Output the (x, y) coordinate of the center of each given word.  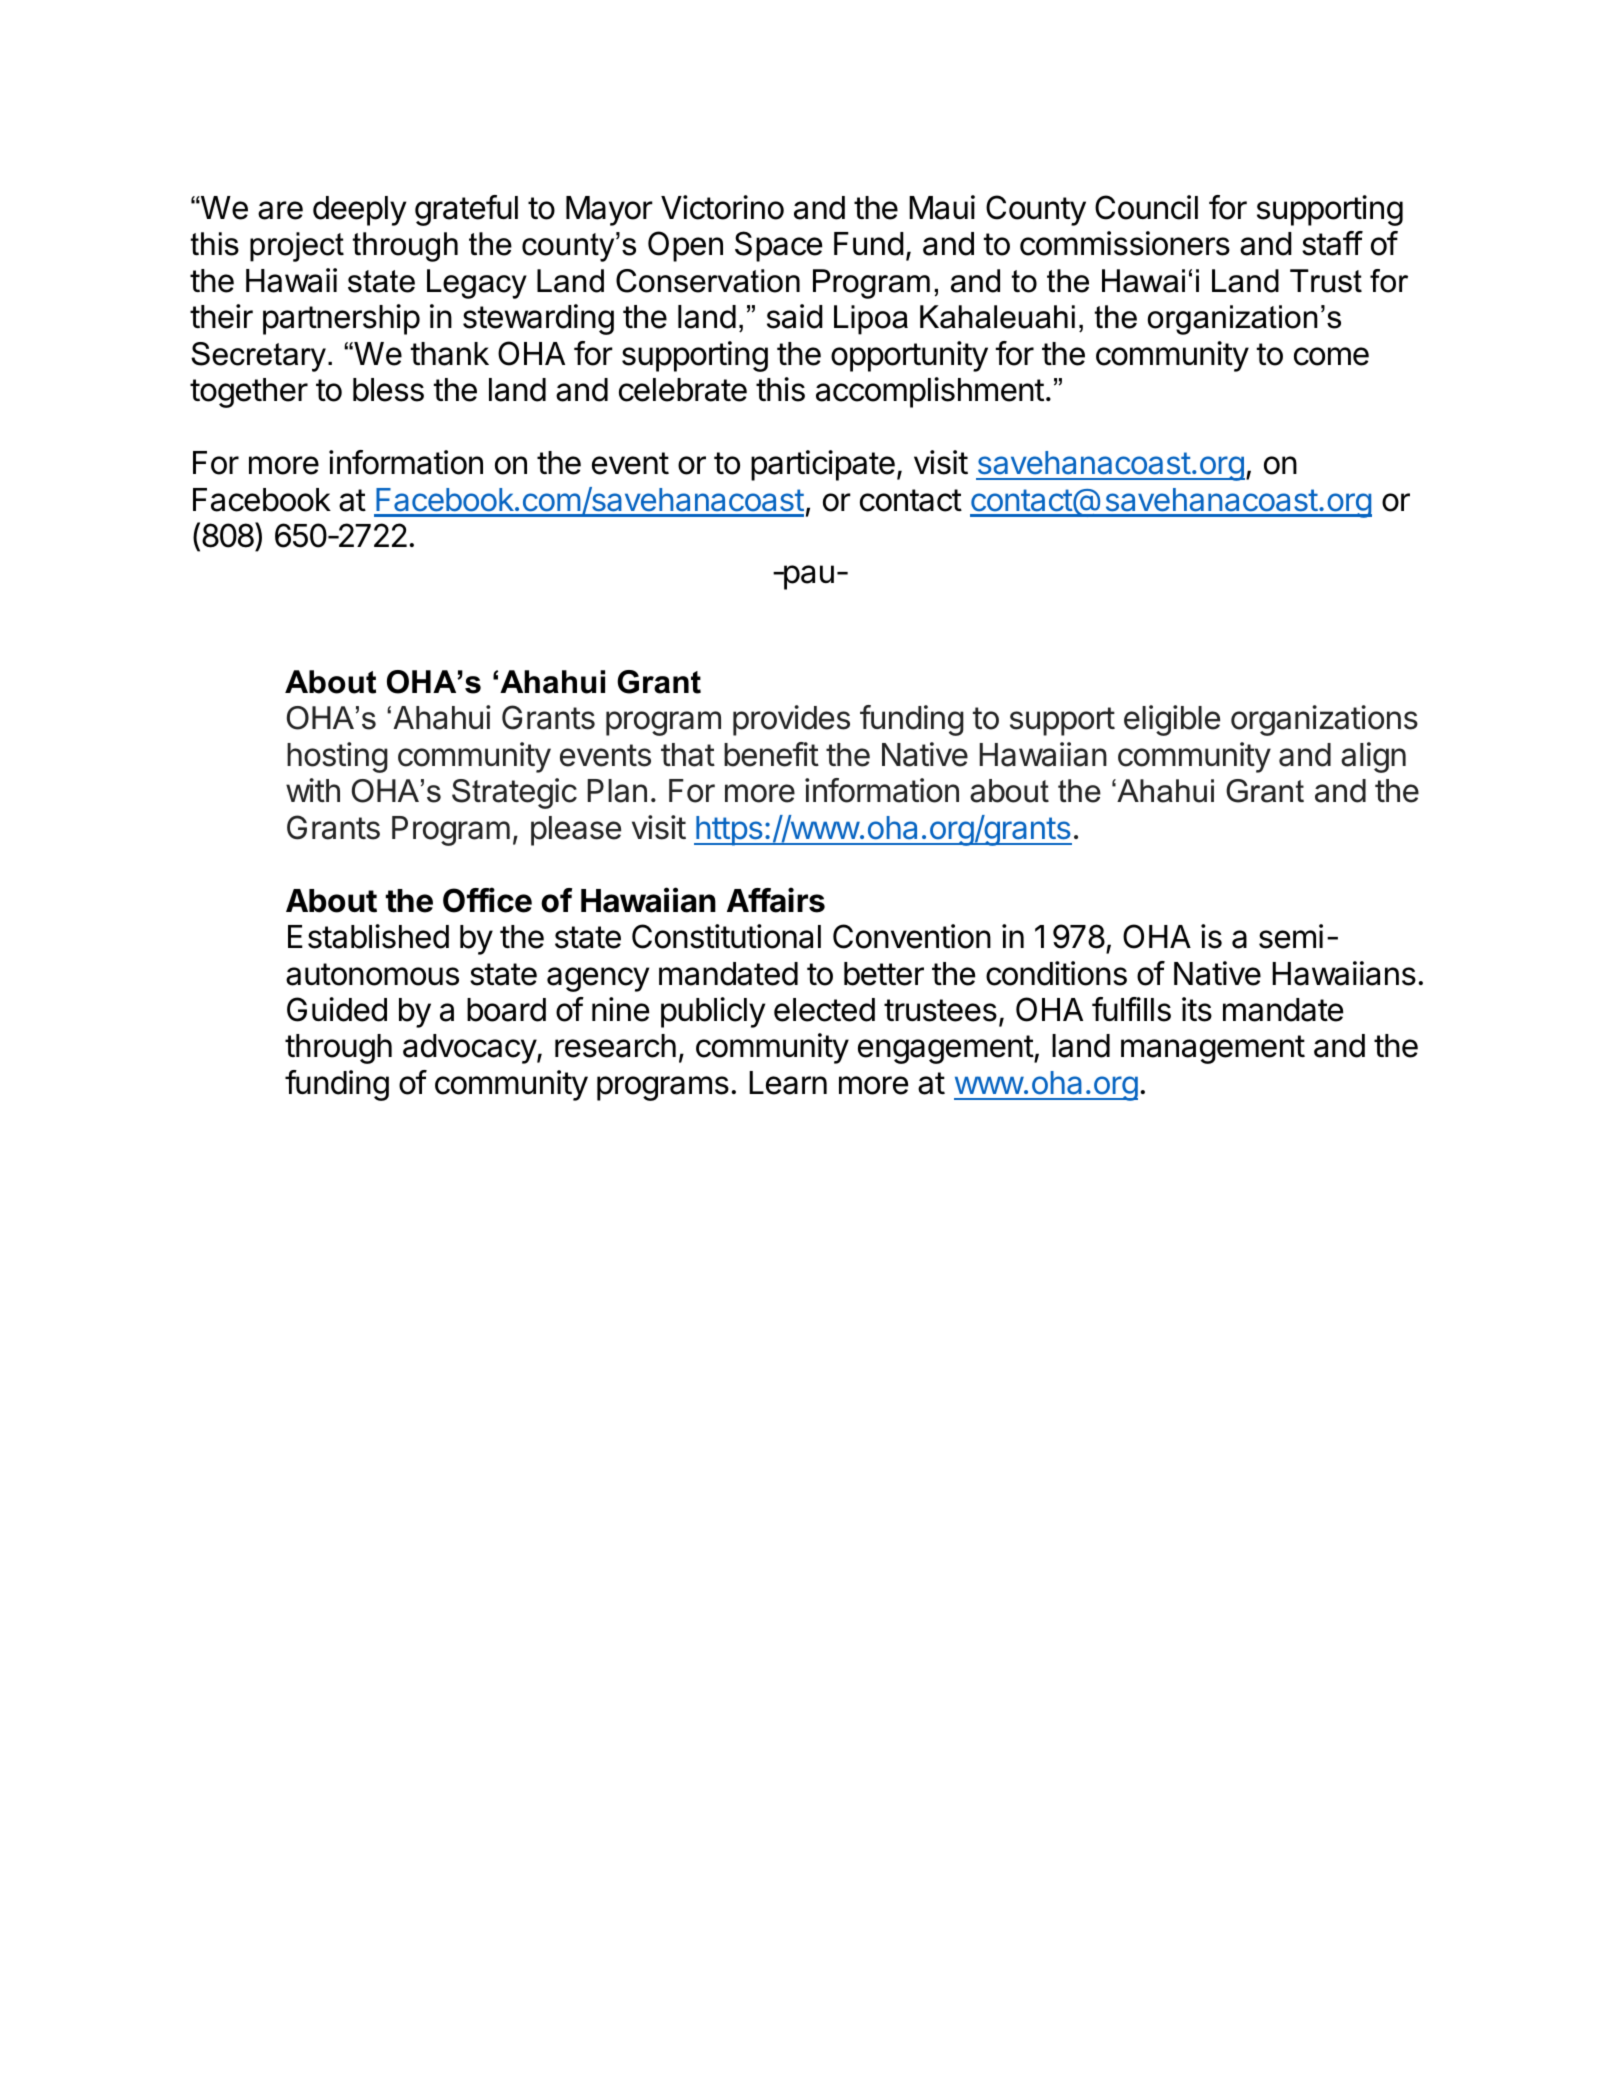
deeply (359, 211)
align (1373, 757)
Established (368, 936)
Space (778, 246)
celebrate (683, 390)
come (1331, 356)
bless (388, 390)
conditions (1056, 973)
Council (1146, 207)
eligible (1172, 720)
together (249, 393)
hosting (337, 757)
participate (823, 465)
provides (791, 720)
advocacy (470, 1049)
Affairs (776, 900)
